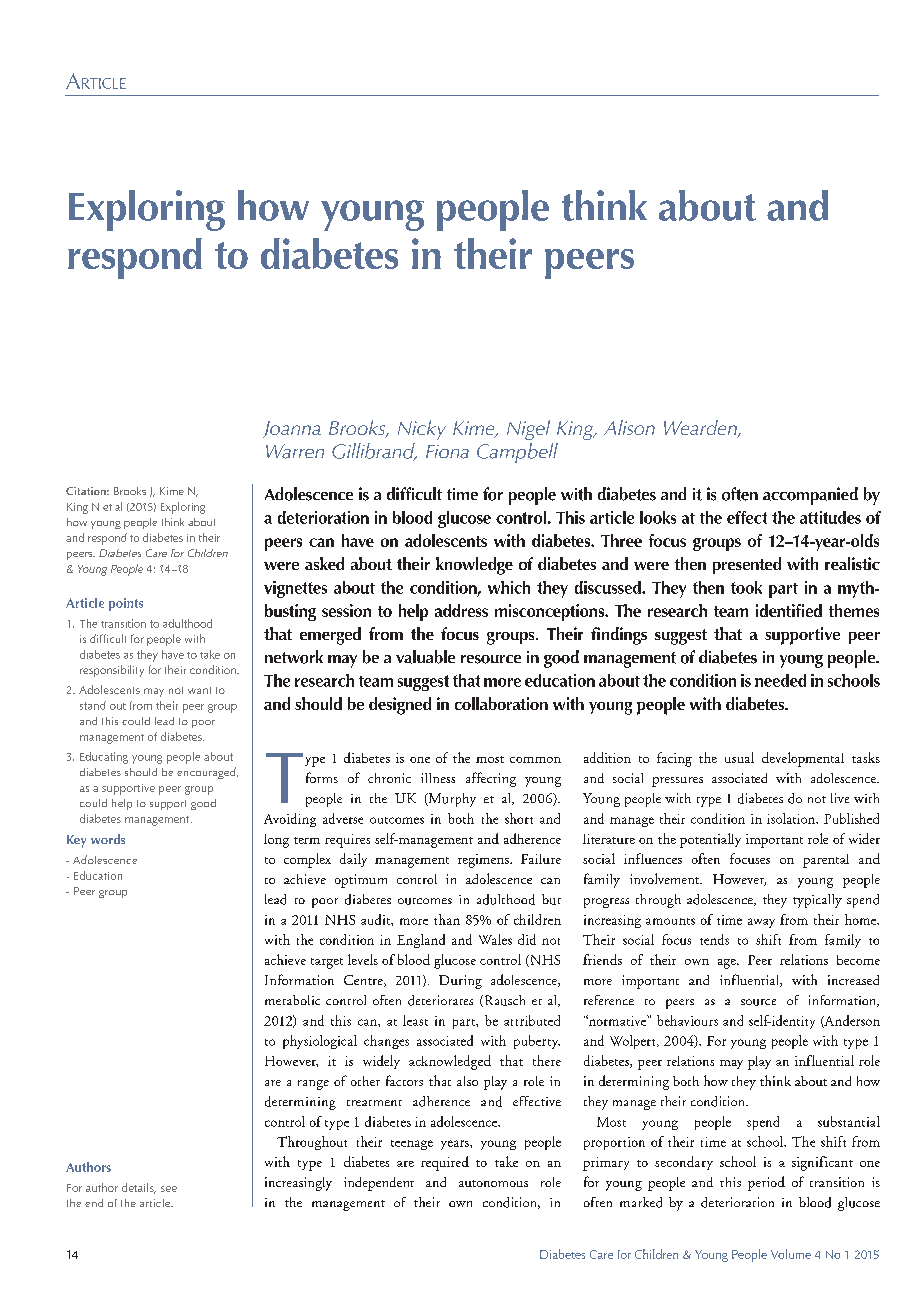  I want to click on least, so click(415, 1020).
